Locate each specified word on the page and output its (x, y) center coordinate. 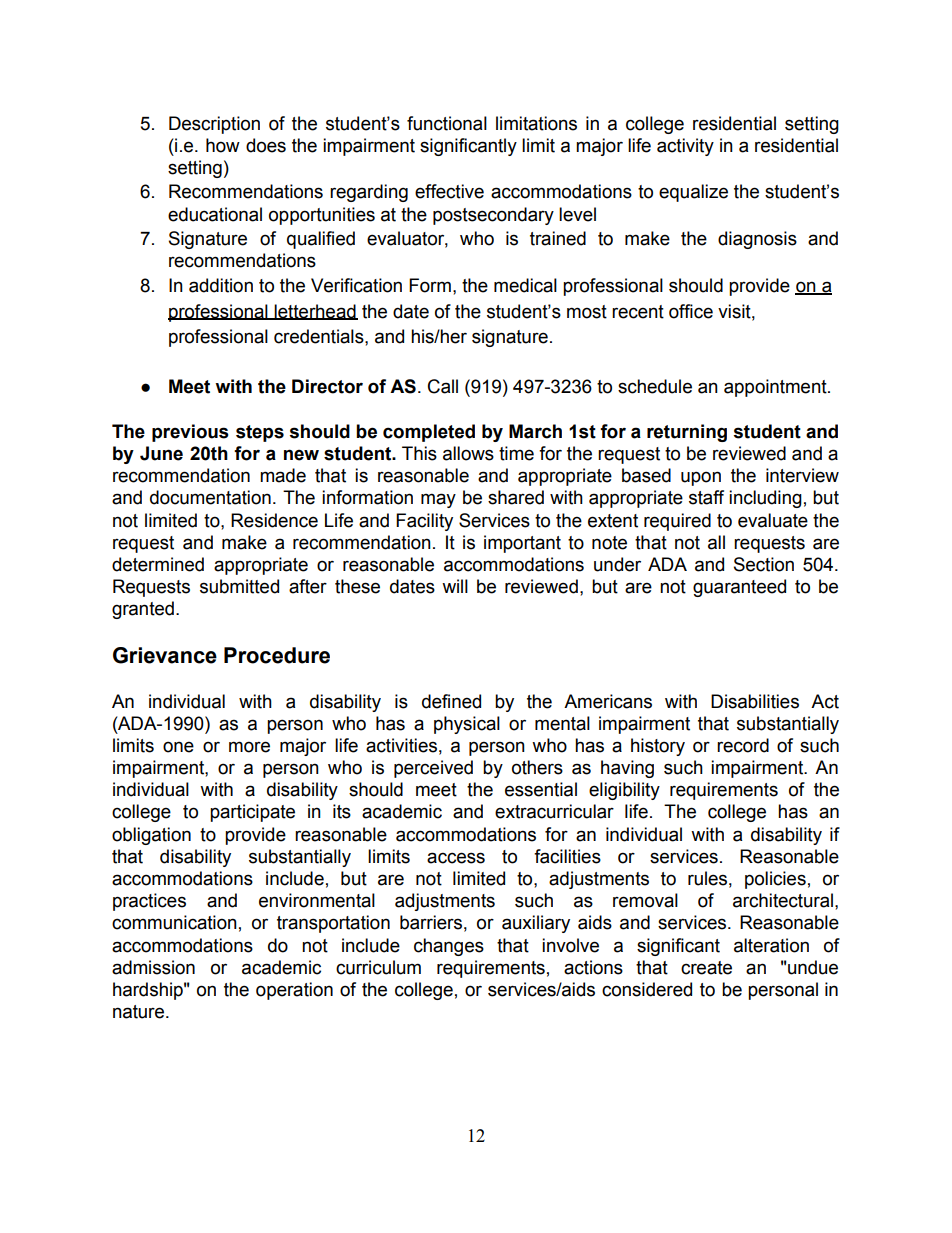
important (522, 544)
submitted (239, 586)
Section (764, 564)
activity (685, 147)
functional (447, 123)
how (223, 145)
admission (153, 967)
